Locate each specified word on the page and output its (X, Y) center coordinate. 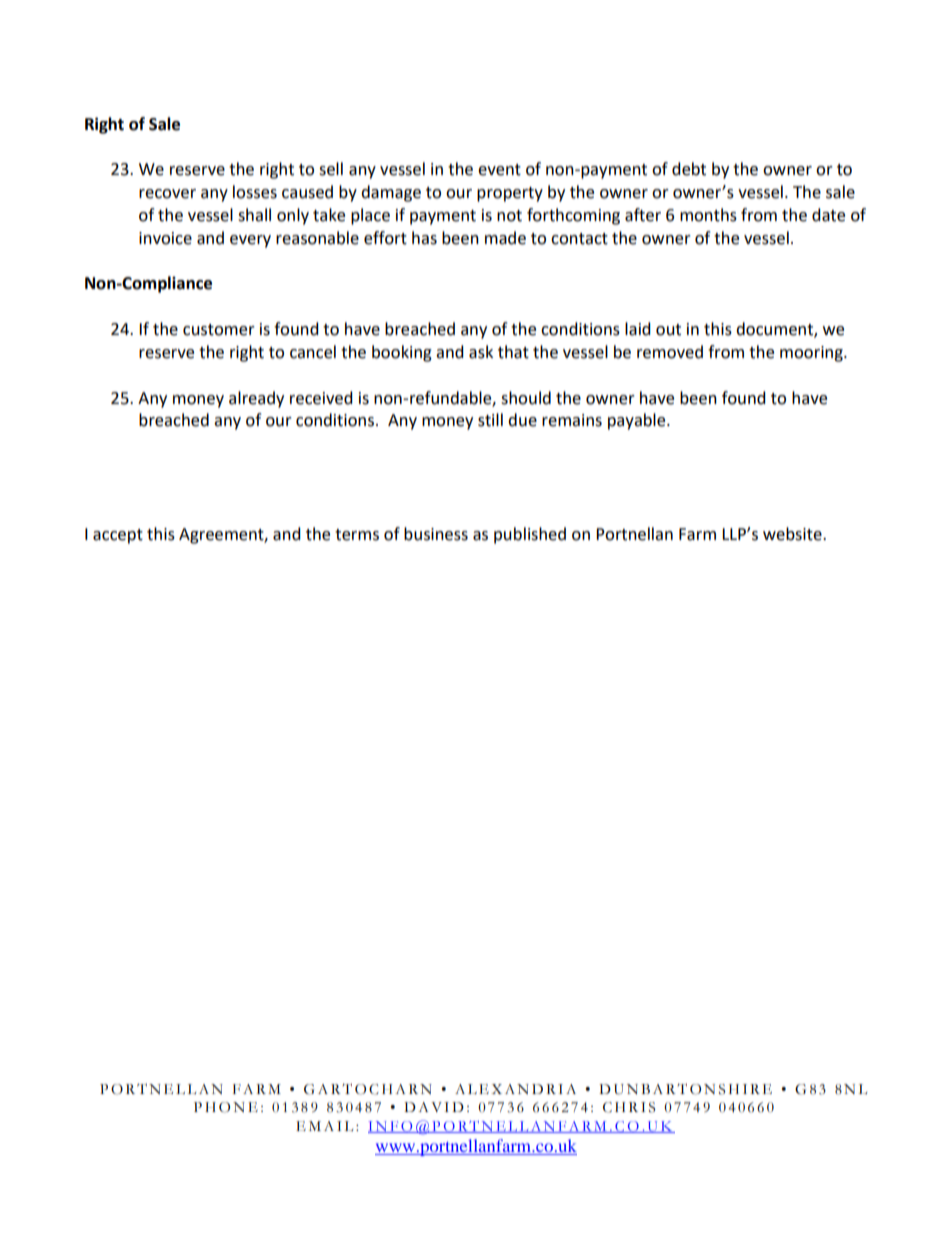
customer (219, 330)
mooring (812, 354)
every (250, 241)
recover (167, 194)
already (256, 399)
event (499, 170)
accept (118, 536)
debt (689, 169)
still (490, 420)
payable (638, 421)
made (505, 238)
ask (481, 352)
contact (579, 239)
